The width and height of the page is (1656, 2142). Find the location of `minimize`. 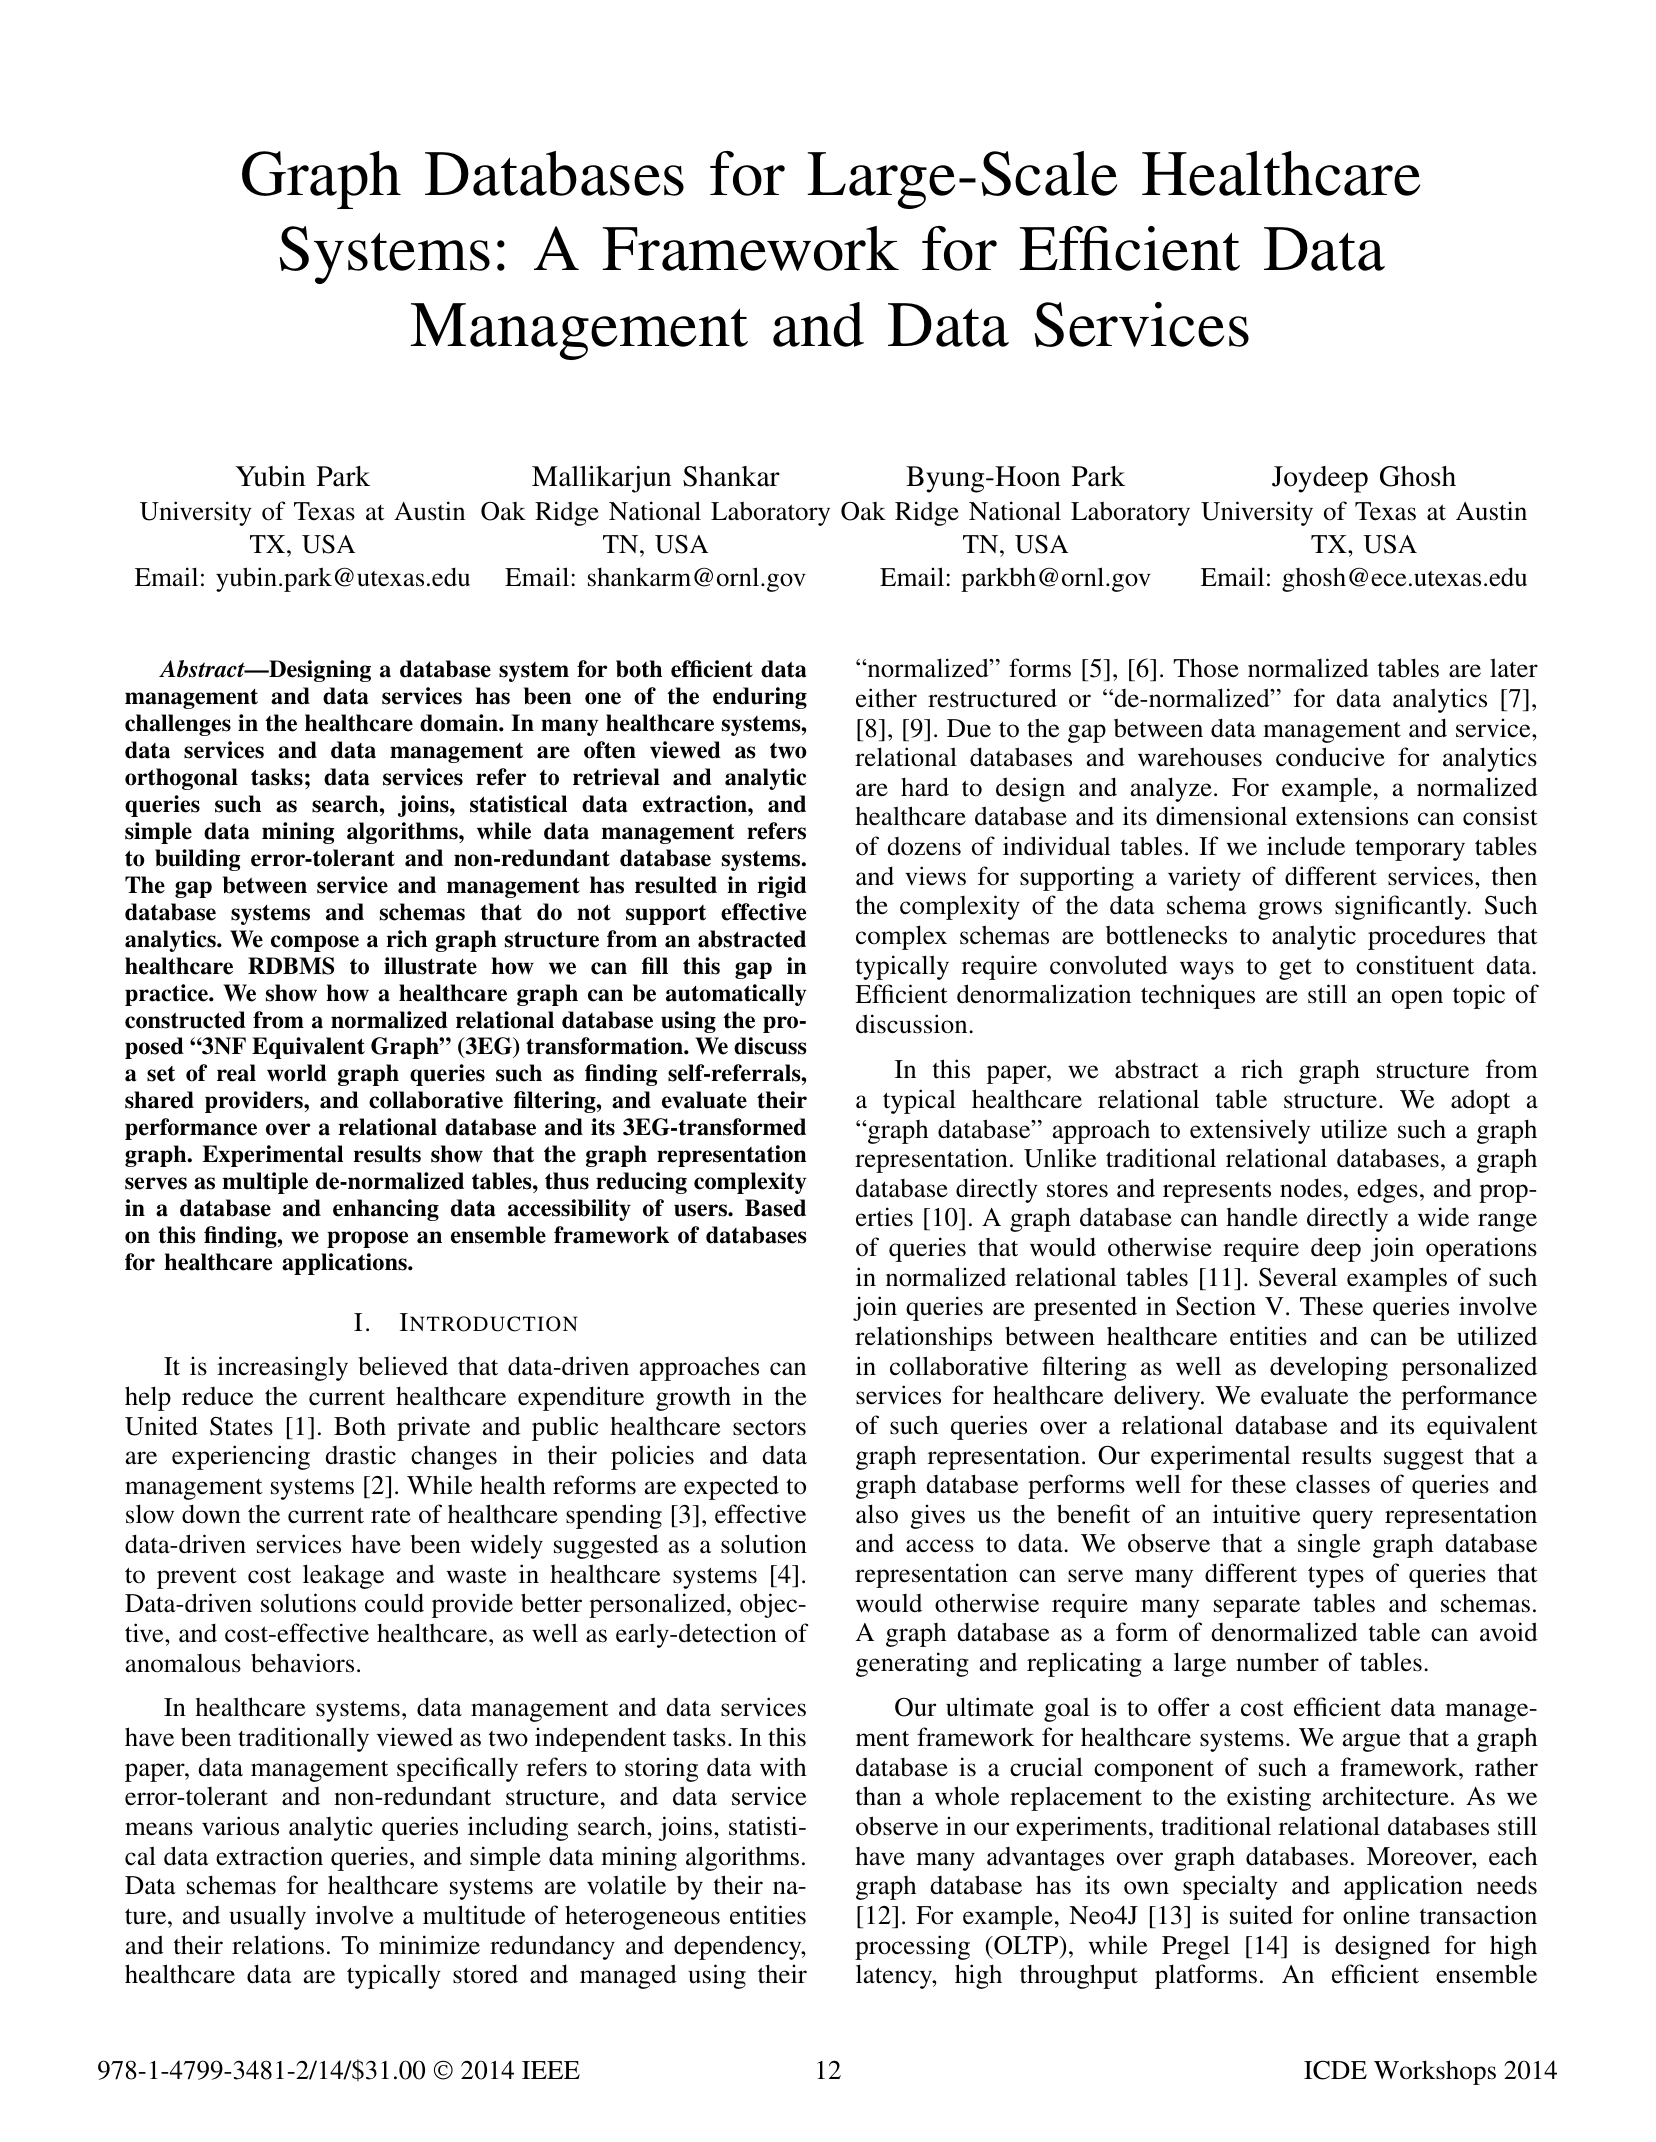

minimize is located at coordinates (429, 1945).
